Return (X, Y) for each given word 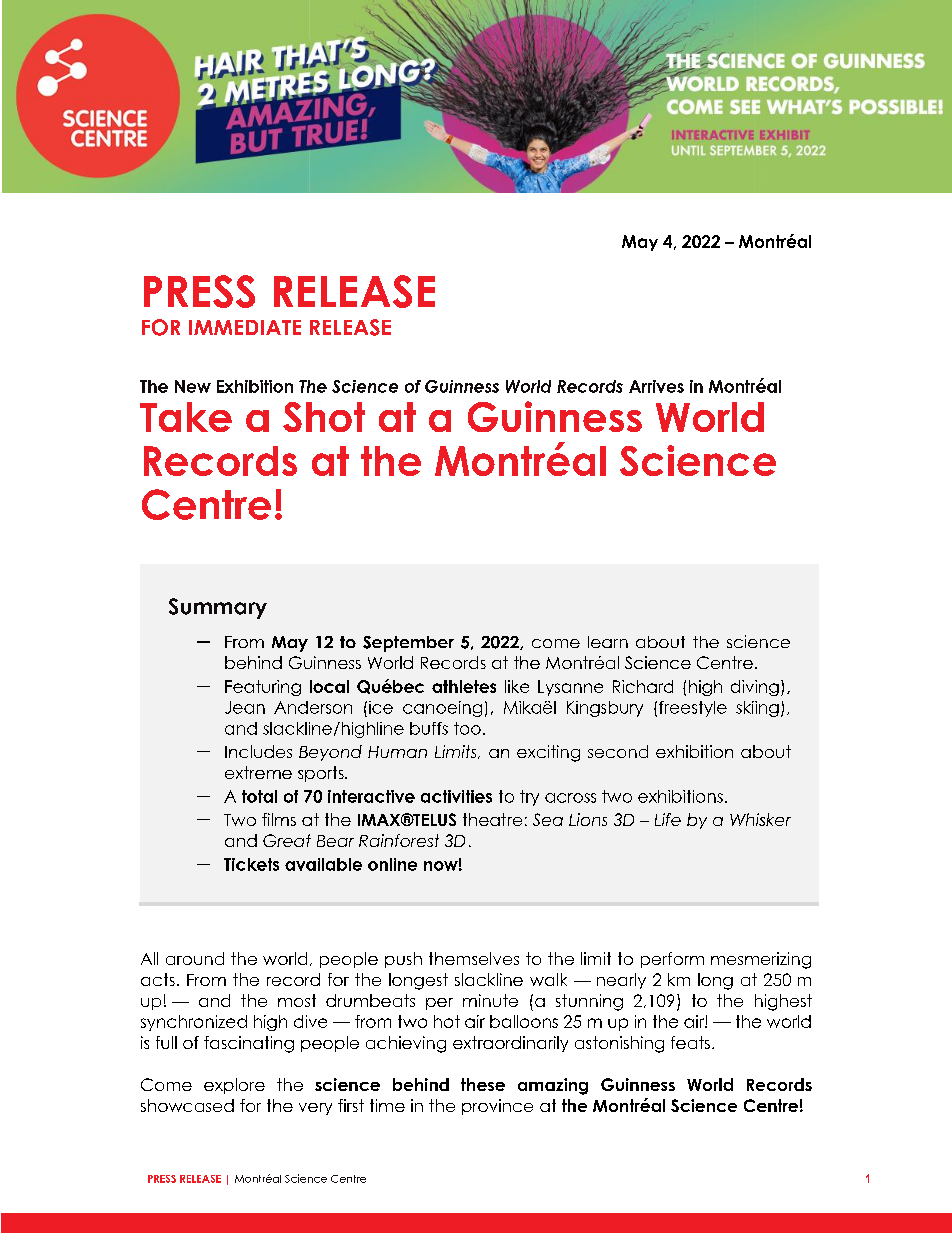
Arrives (656, 386)
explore (234, 1086)
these (483, 1084)
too (467, 728)
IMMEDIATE (245, 327)
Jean (245, 707)
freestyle (693, 709)
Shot (324, 417)
